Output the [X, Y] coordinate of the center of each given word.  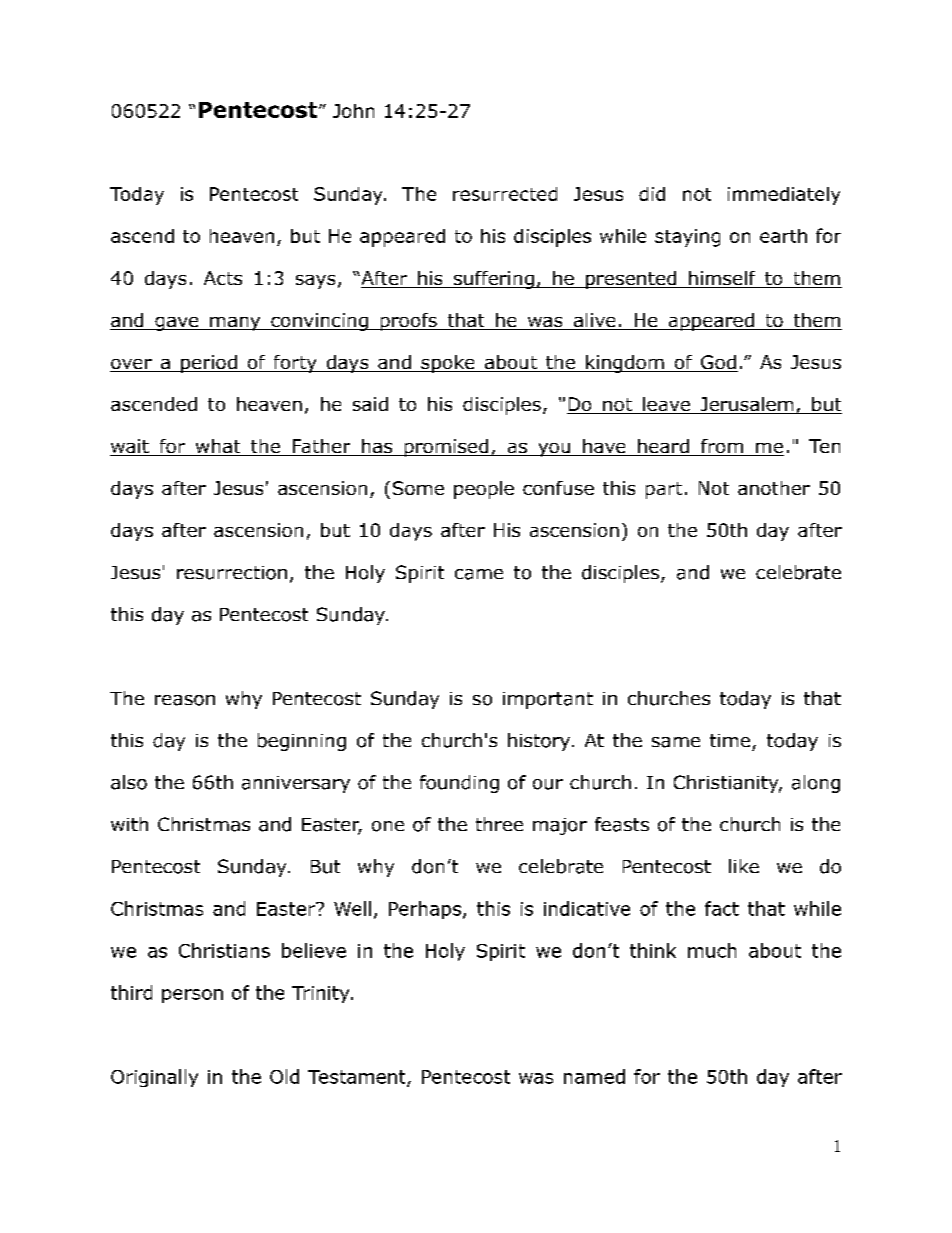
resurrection [232, 573]
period [209, 364]
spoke [448, 364]
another [774, 488]
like [744, 866]
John [353, 111]
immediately [784, 196]
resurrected [505, 194]
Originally [154, 1078]
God [718, 363]
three [499, 824]
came [479, 574]
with [129, 824]
